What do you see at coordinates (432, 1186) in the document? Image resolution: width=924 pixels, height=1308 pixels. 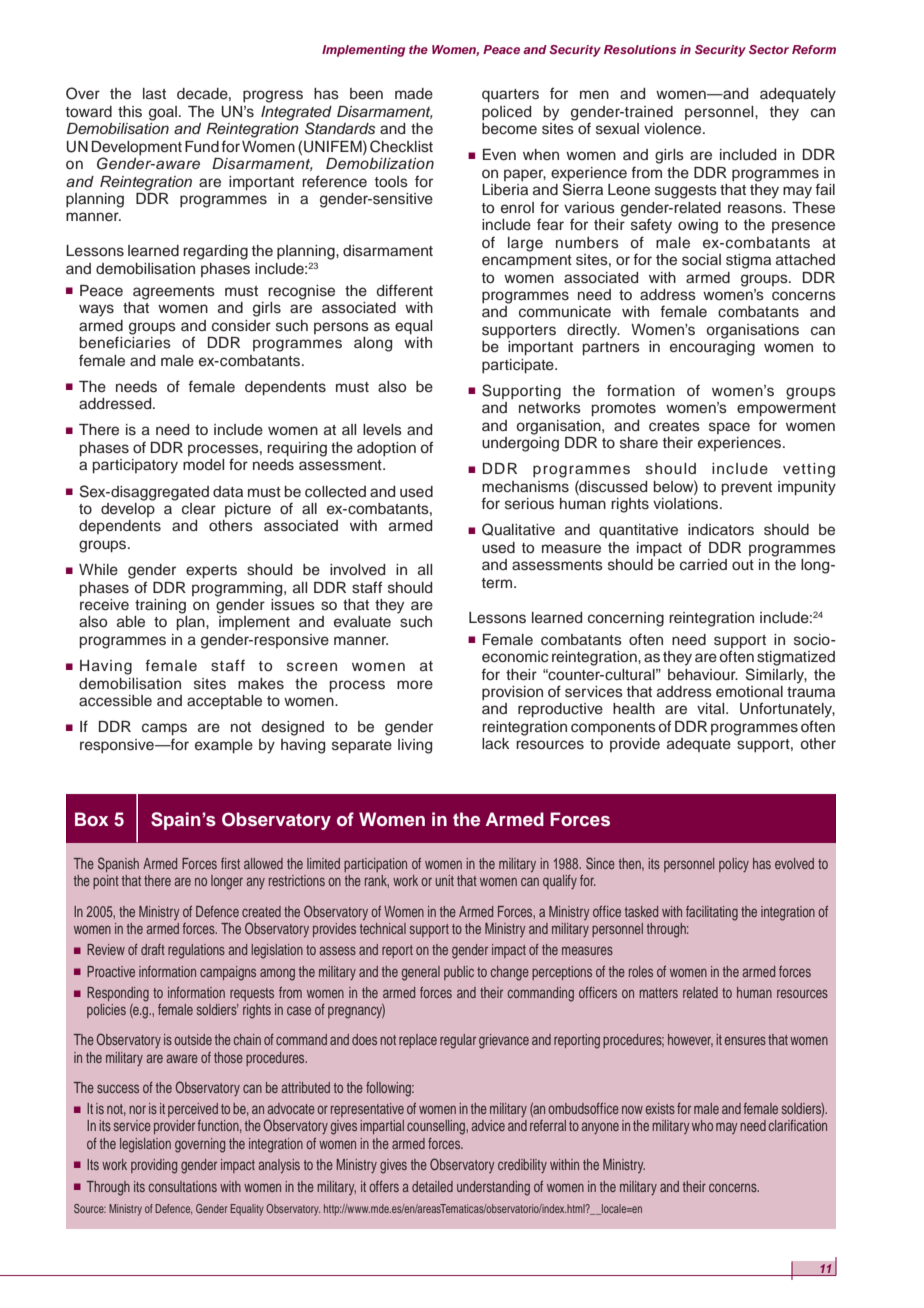 I see `detailed` at bounding box center [432, 1186].
